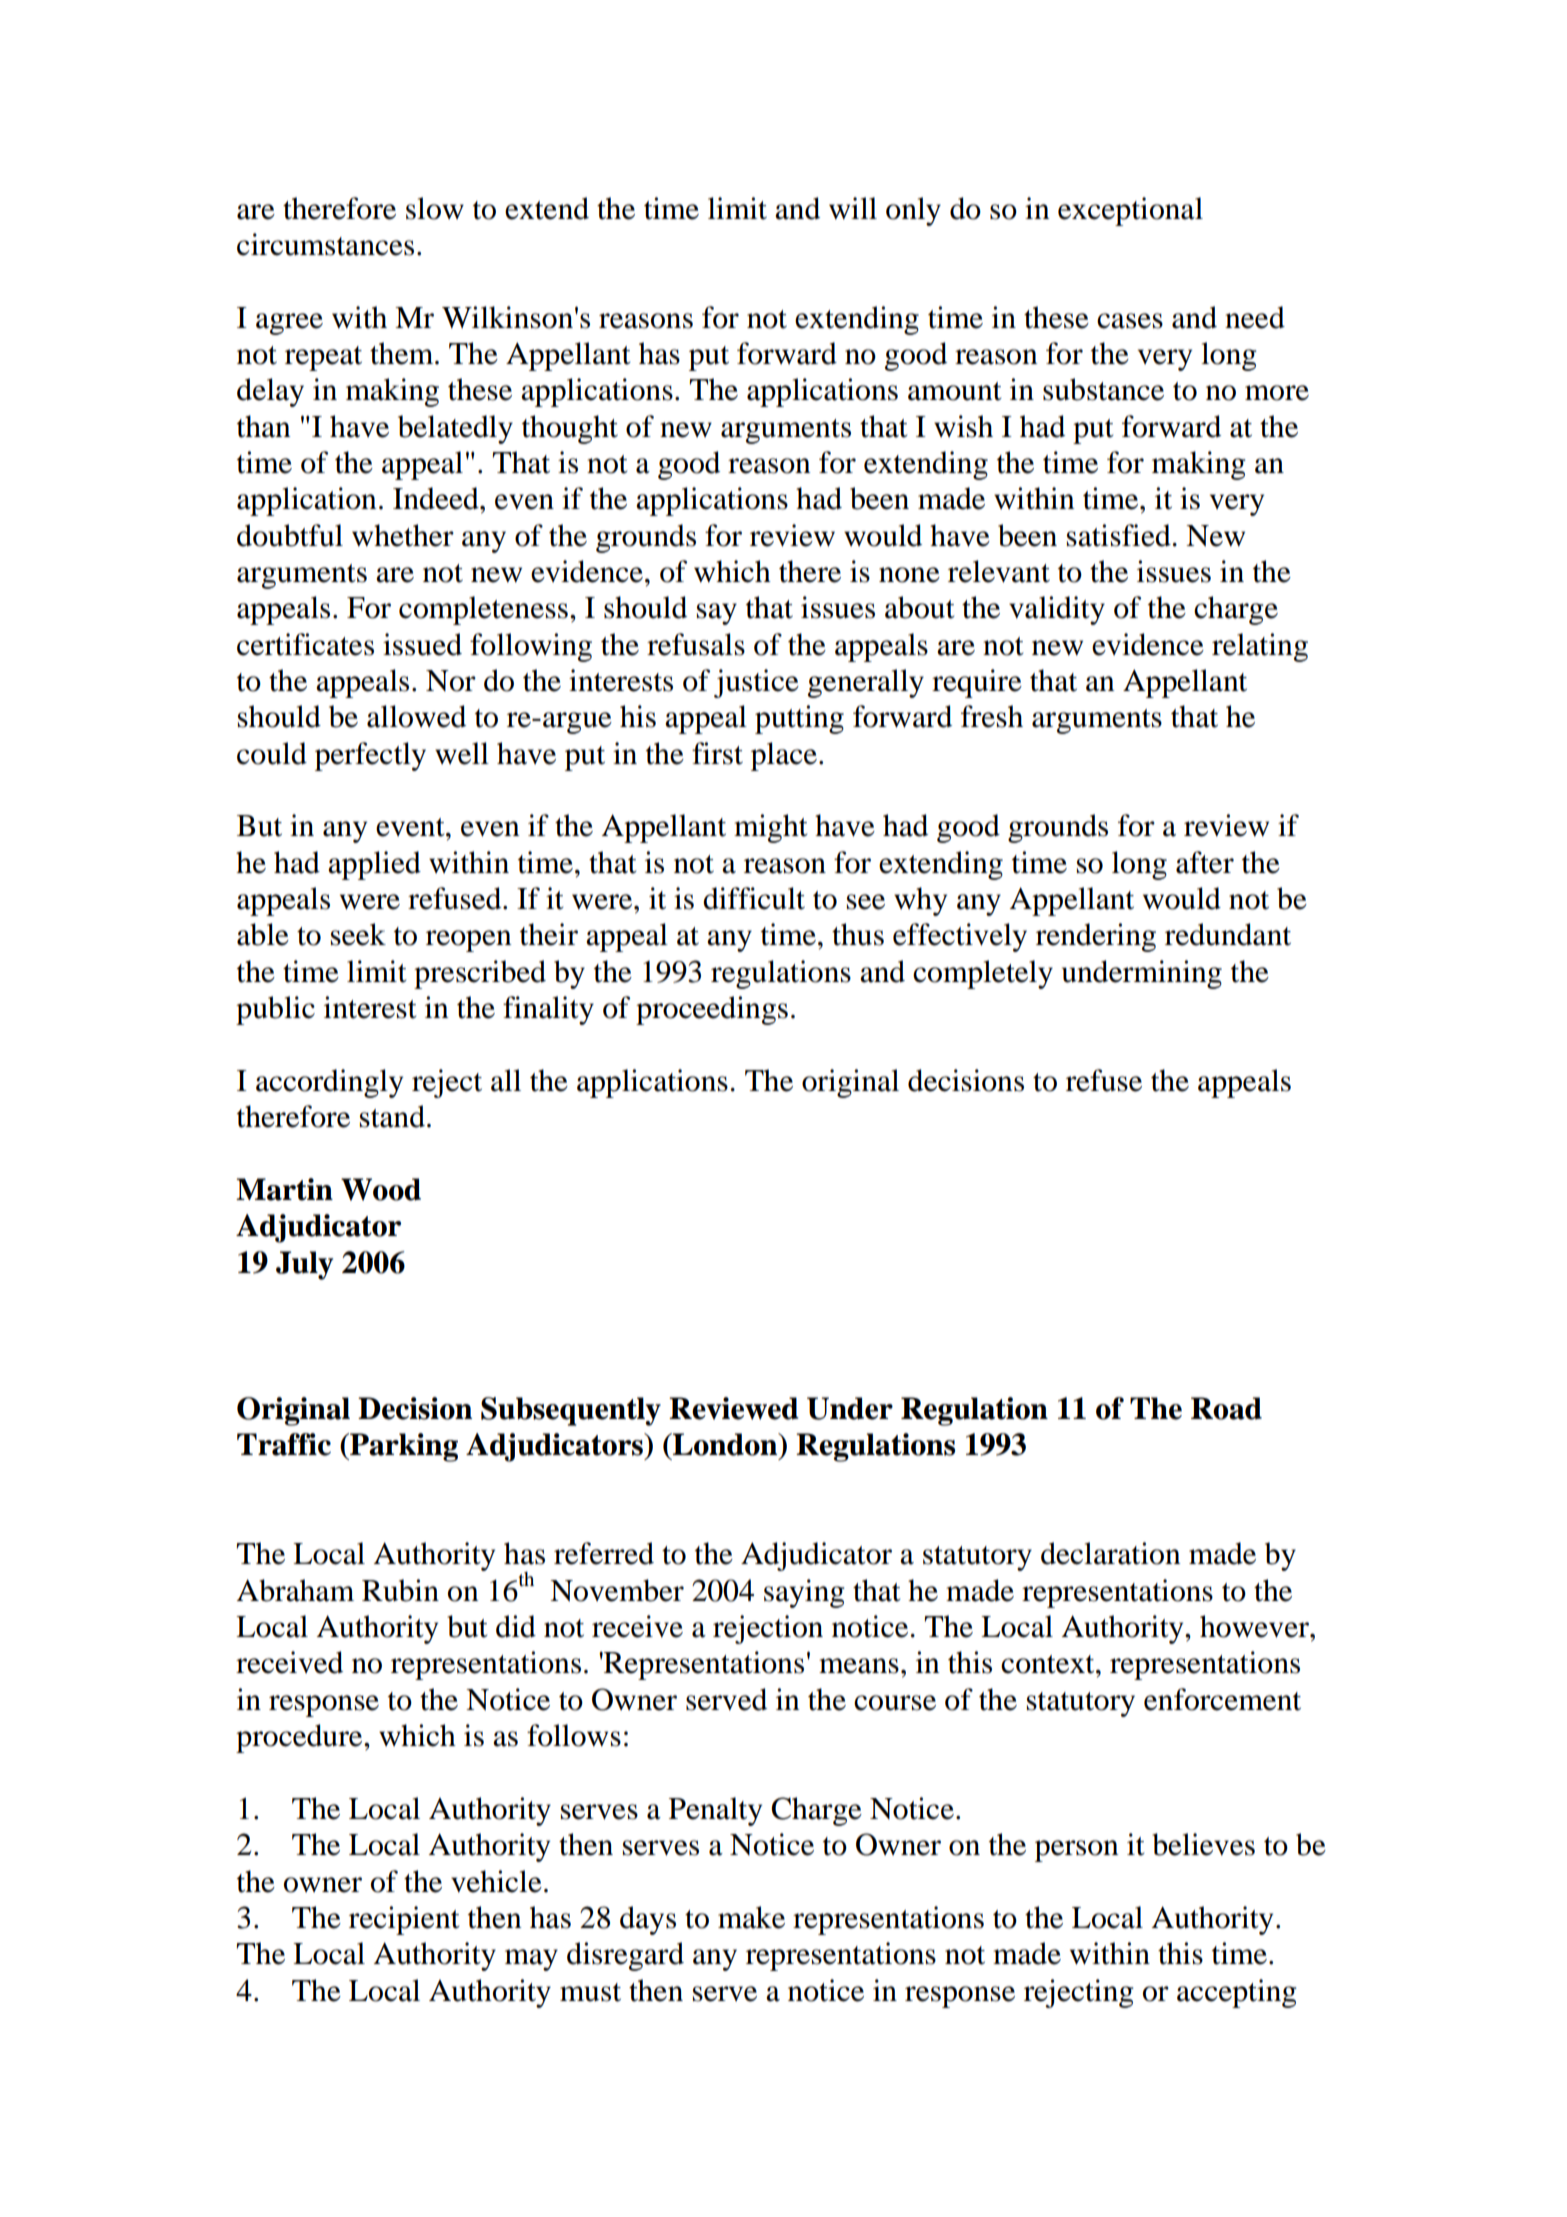 The height and width of the screenshot is (2217, 1567). Describe the element at coordinates (1111, 1553) in the screenshot. I see `declaration` at that location.
